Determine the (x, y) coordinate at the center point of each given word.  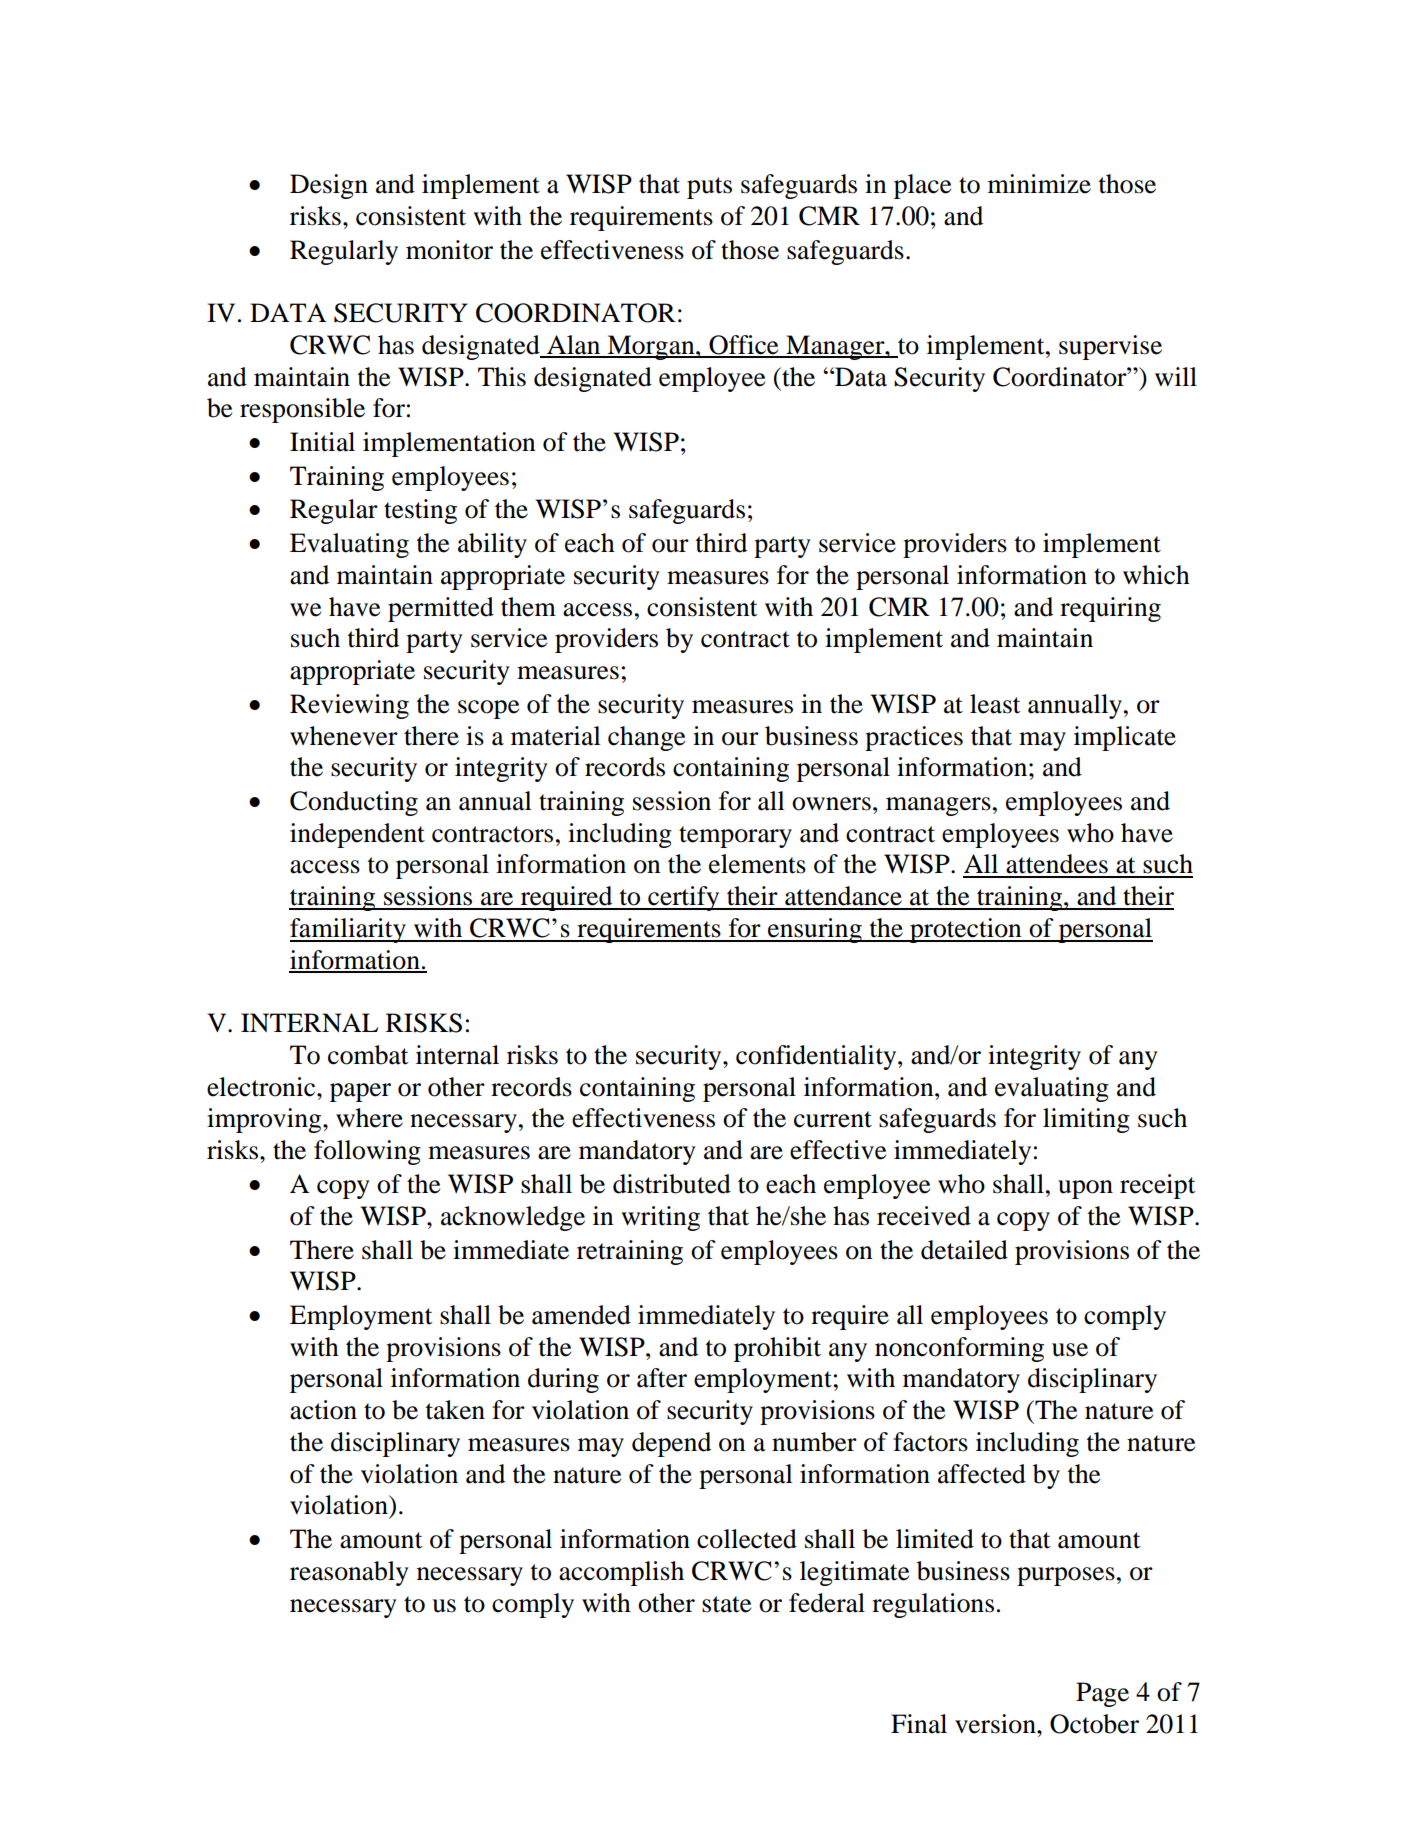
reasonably (349, 1573)
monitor (449, 250)
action (323, 1410)
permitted (441, 609)
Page (1102, 1694)
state (726, 1604)
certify (684, 898)
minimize (1039, 184)
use (1070, 1350)
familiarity (349, 930)
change (646, 738)
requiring (1110, 609)
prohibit (777, 1349)
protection (966, 930)
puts (709, 188)
